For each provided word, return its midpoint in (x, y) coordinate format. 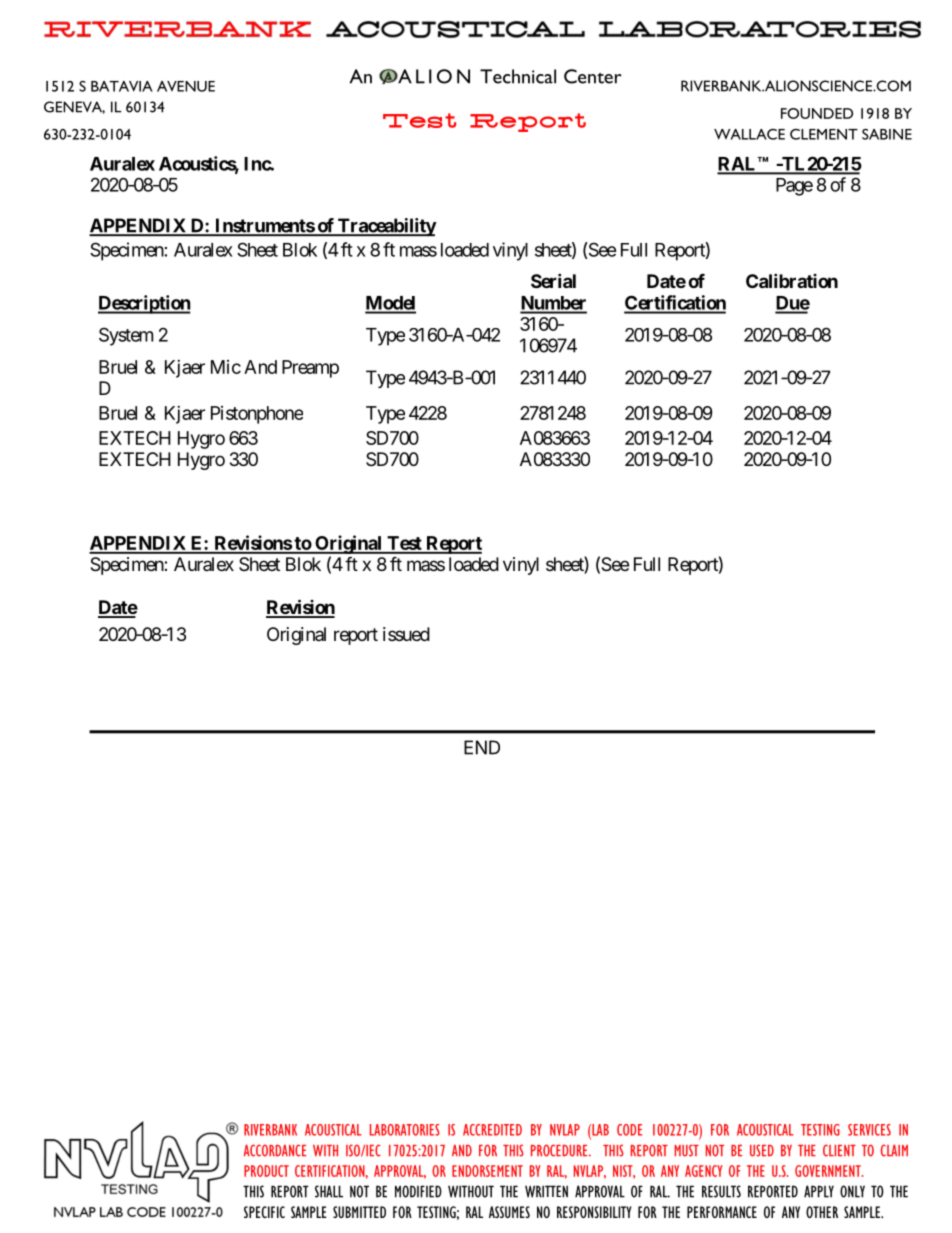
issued (406, 634)
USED (762, 1150)
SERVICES (869, 1130)
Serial (553, 280)
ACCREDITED (492, 1130)
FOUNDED (817, 113)
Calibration (792, 280)
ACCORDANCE (275, 1150)
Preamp (310, 369)
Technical (518, 76)
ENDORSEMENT (487, 1171)
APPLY (819, 1191)
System (126, 336)
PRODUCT (266, 1171)
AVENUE (186, 86)
